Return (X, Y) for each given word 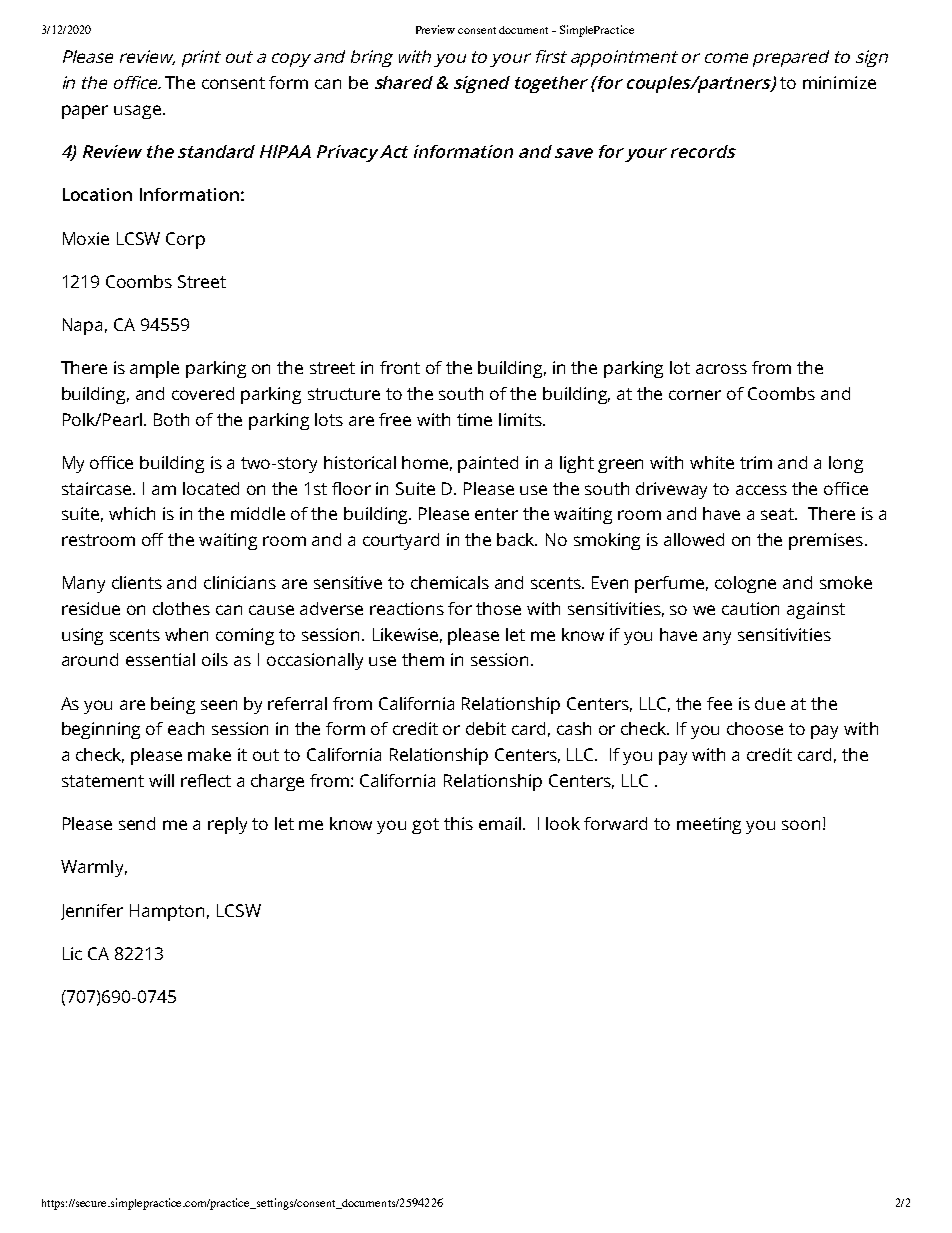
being (173, 705)
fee (719, 703)
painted (488, 464)
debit (486, 728)
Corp (185, 240)
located (211, 488)
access (761, 490)
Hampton (167, 912)
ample (154, 369)
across (721, 369)
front (400, 367)
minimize (839, 82)
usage (139, 112)
